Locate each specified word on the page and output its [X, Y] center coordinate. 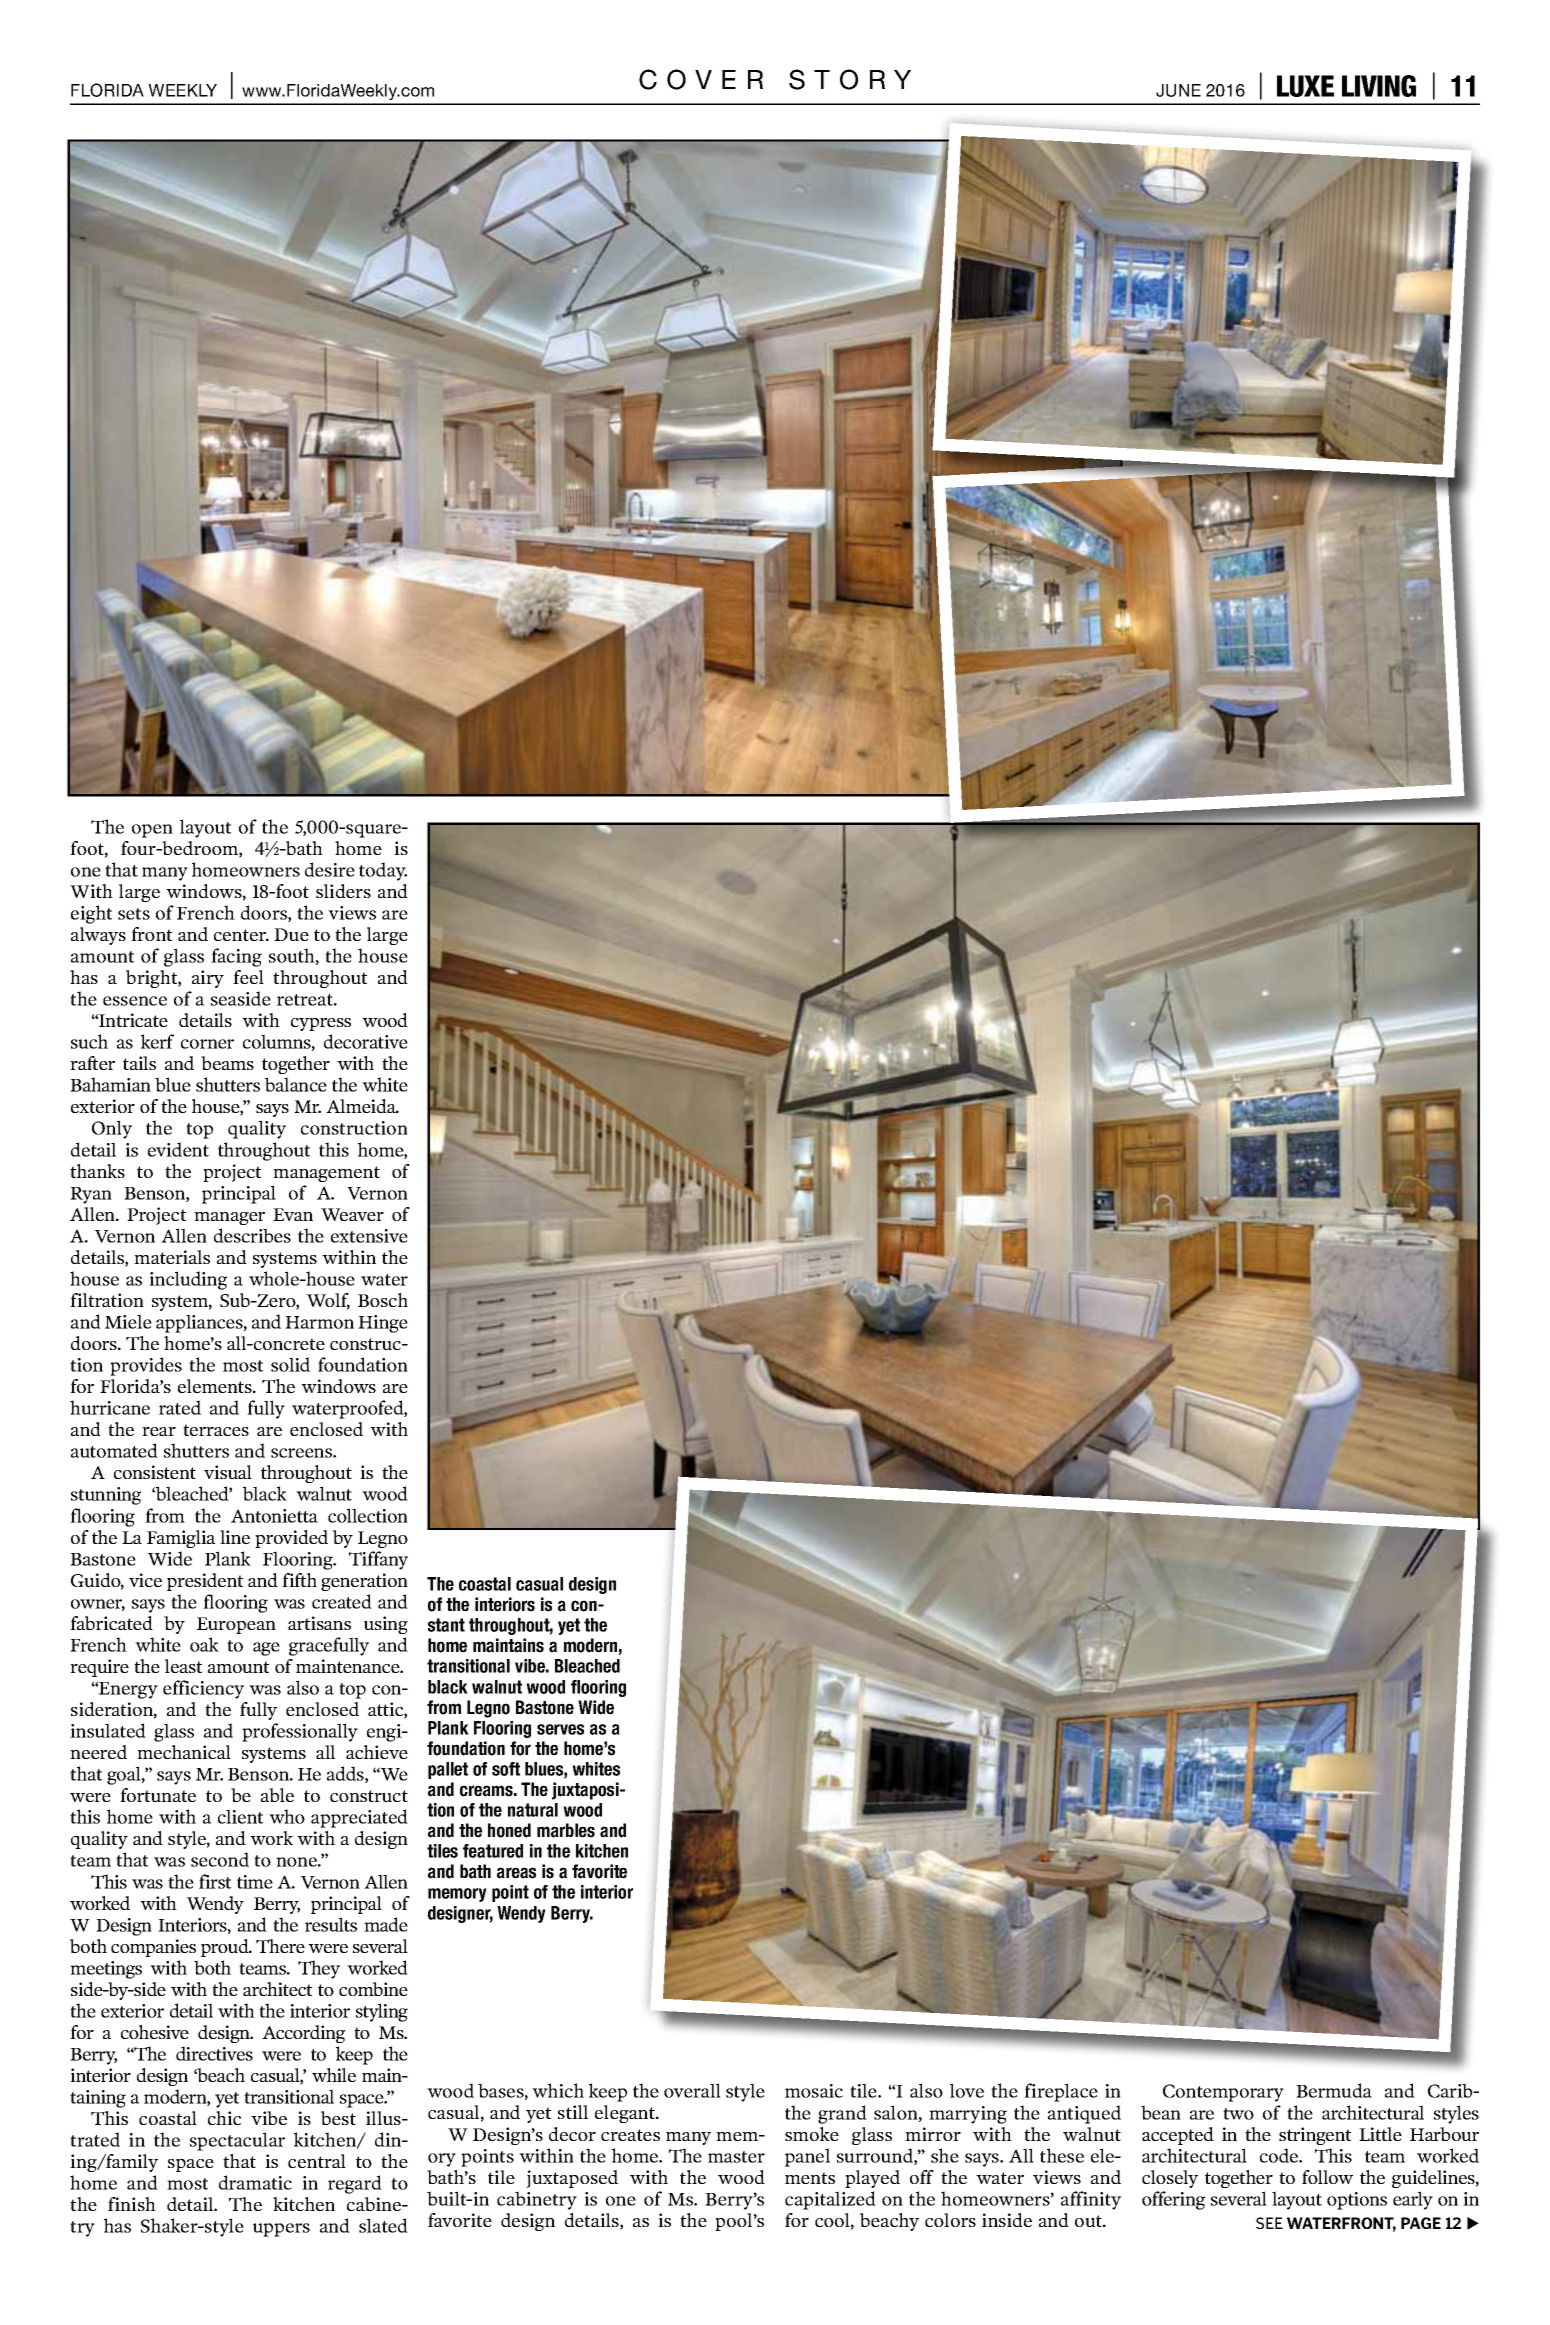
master [736, 2157]
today [383, 871]
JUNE [1178, 90]
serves [560, 1729]
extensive [369, 1236]
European [236, 1625]
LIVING [1379, 86]
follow [1327, 2177]
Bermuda [1334, 2090]
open [152, 831]
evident [178, 1149]
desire [330, 869]
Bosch [383, 1300]
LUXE [1305, 86]
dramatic [255, 2182]
